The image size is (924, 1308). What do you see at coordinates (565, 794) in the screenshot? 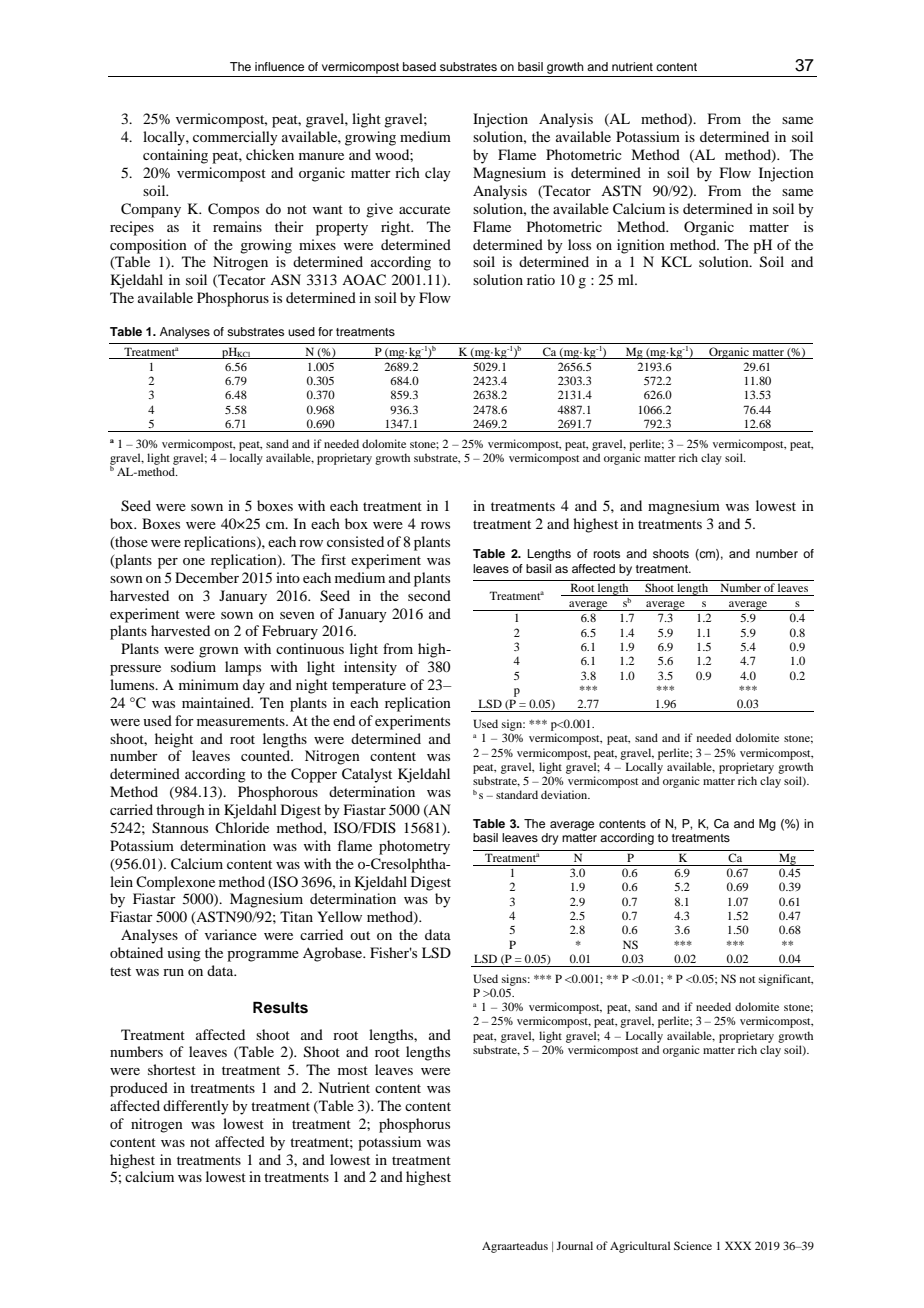
I see `deviation` at bounding box center [565, 794].
